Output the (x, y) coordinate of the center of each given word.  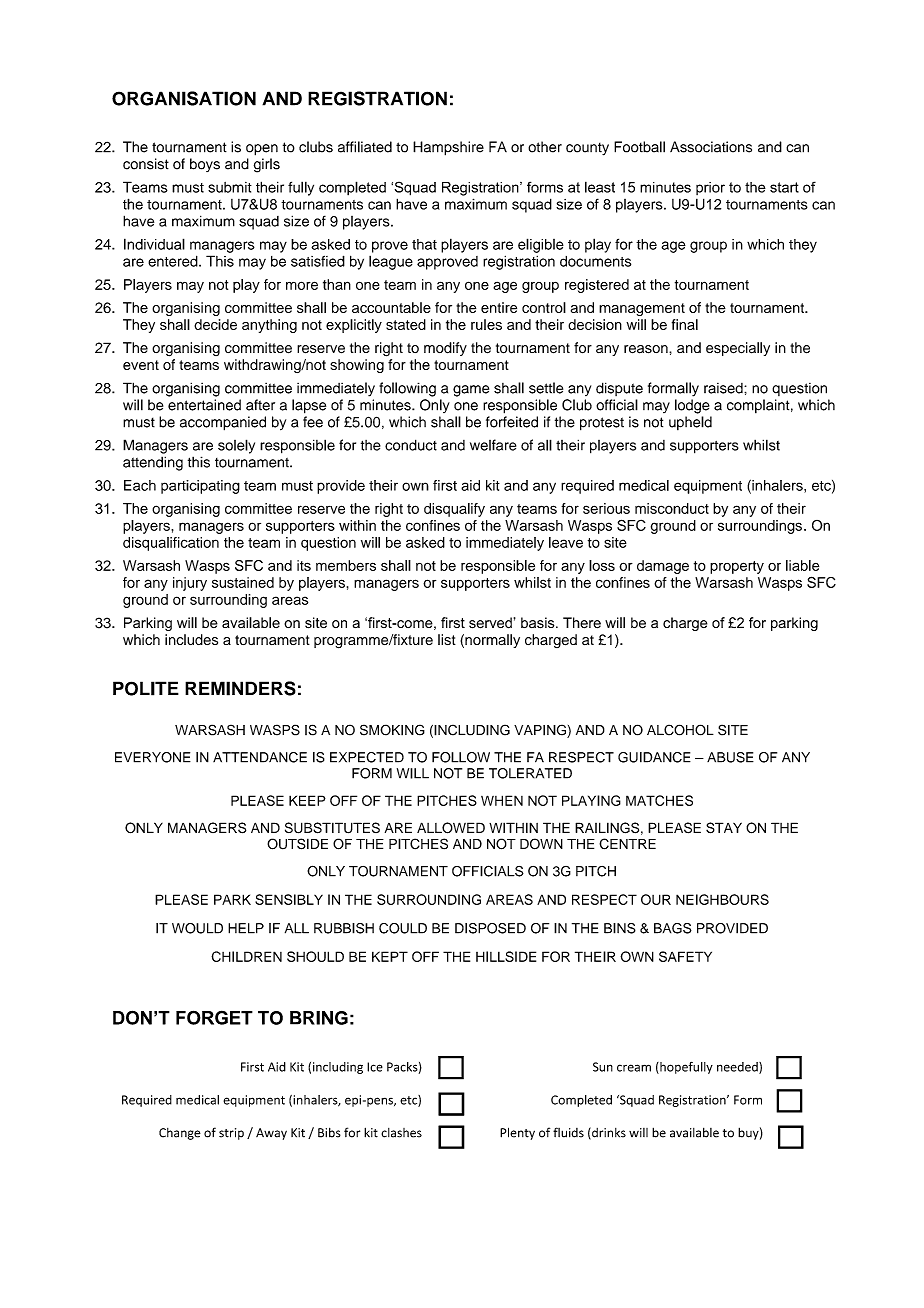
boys (205, 165)
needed (738, 1068)
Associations (711, 147)
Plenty (517, 1133)
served (490, 623)
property (737, 567)
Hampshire (448, 148)
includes (191, 639)
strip (231, 1134)
